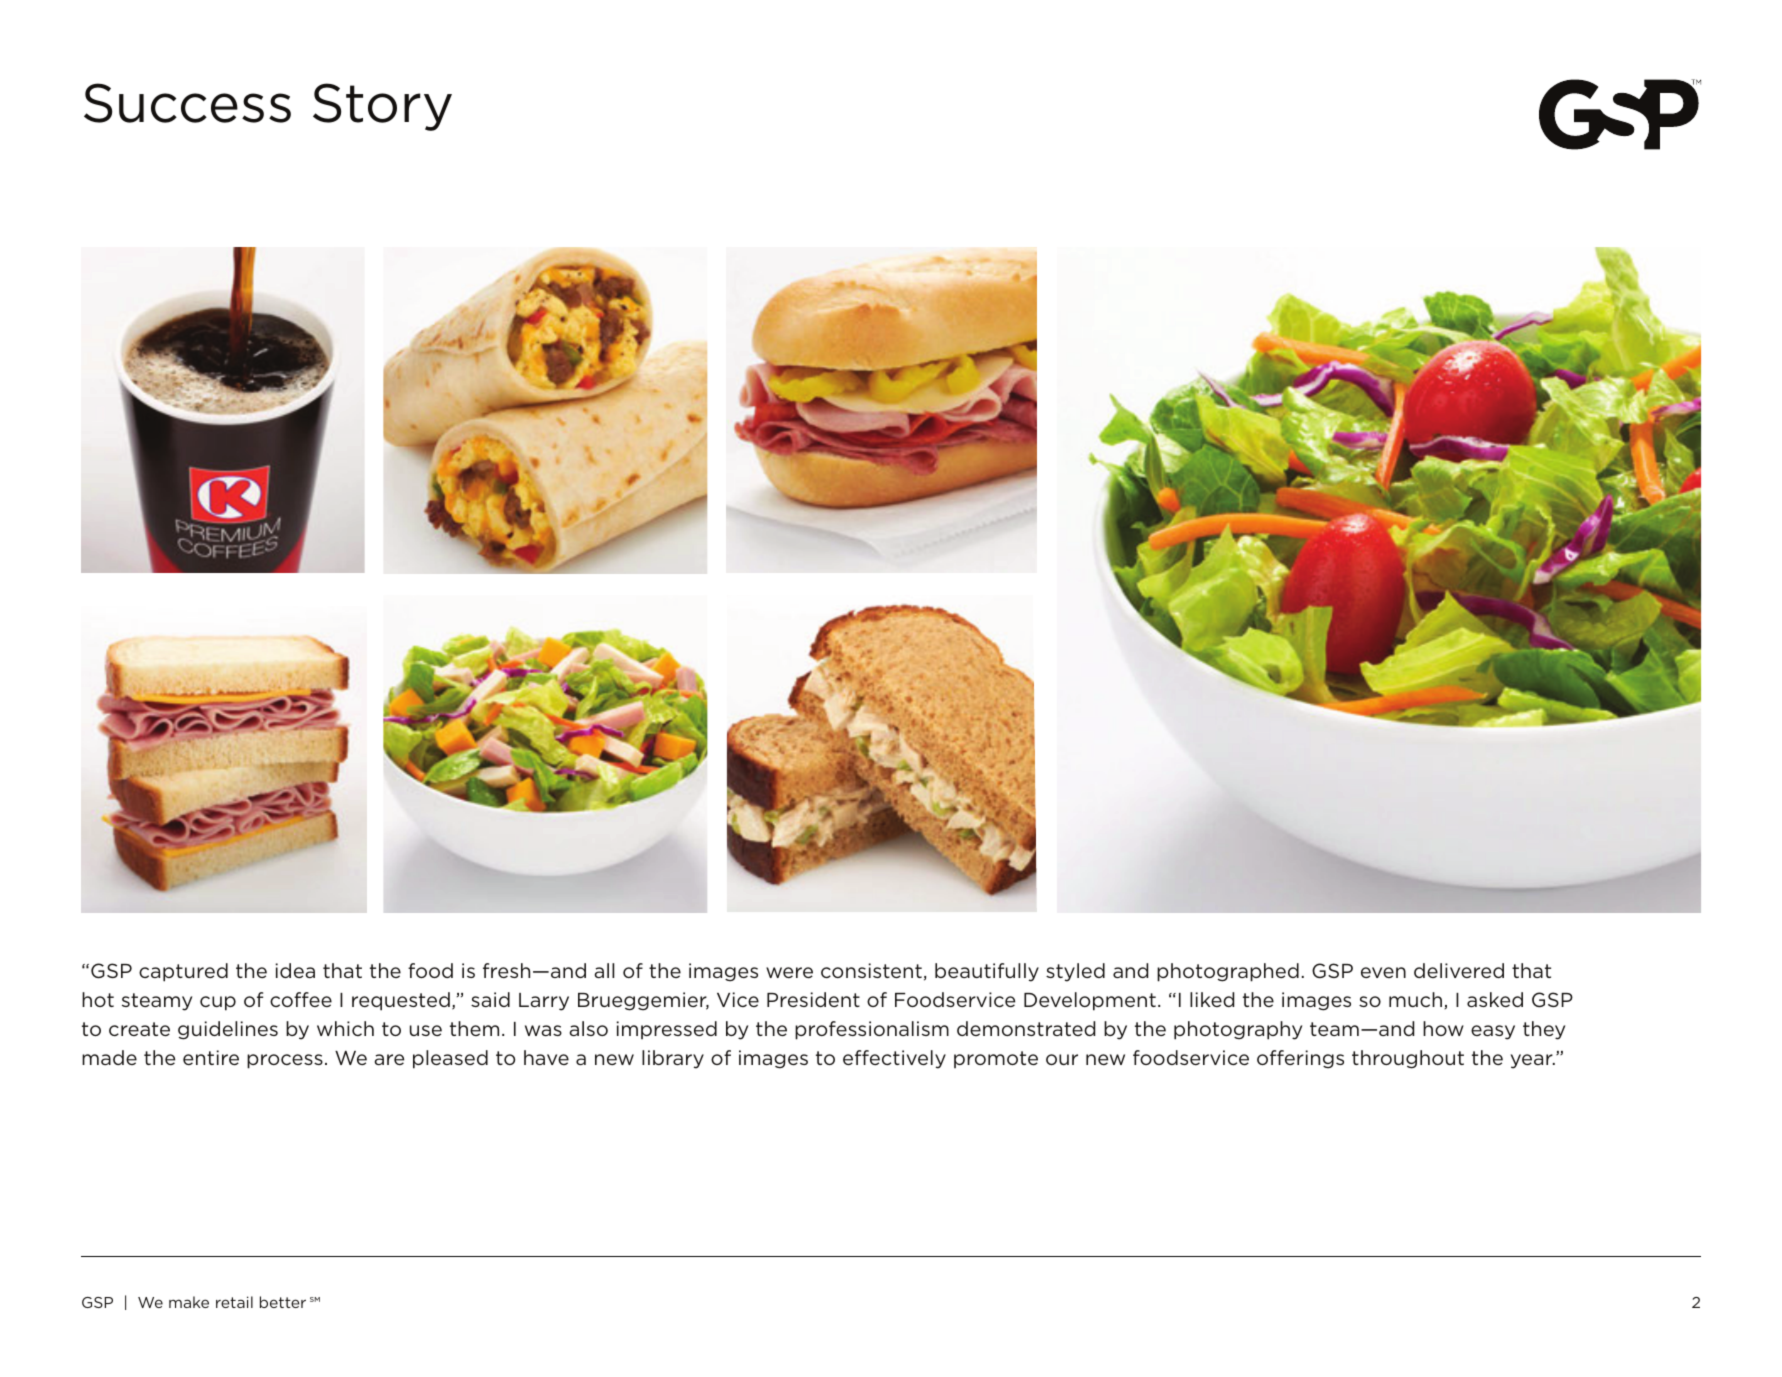 The width and height of the page is (1782, 1377). Describe the element at coordinates (1383, 972) in the page. I see `even` at that location.
